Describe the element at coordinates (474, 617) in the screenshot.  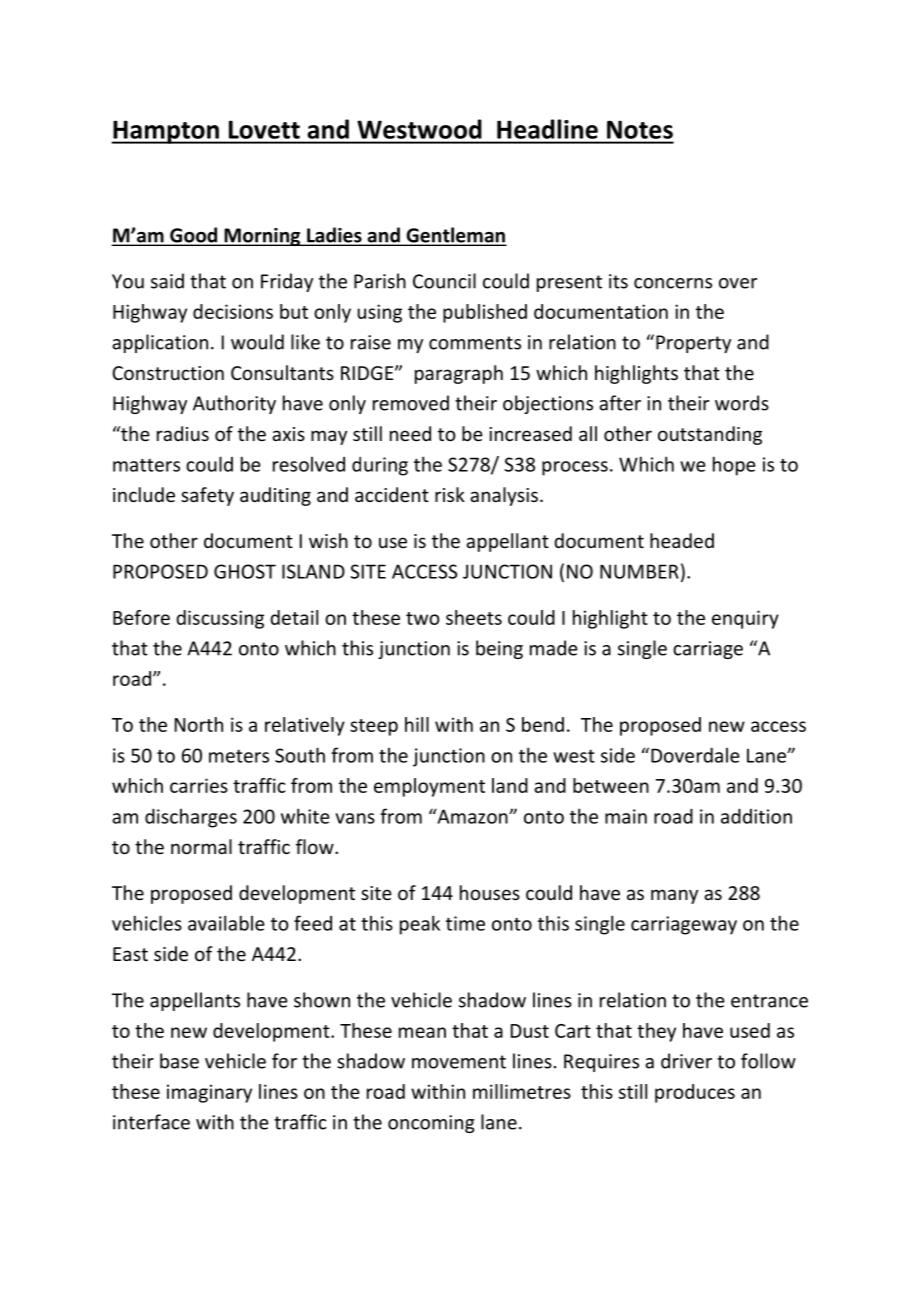
I see `sheets` at that location.
